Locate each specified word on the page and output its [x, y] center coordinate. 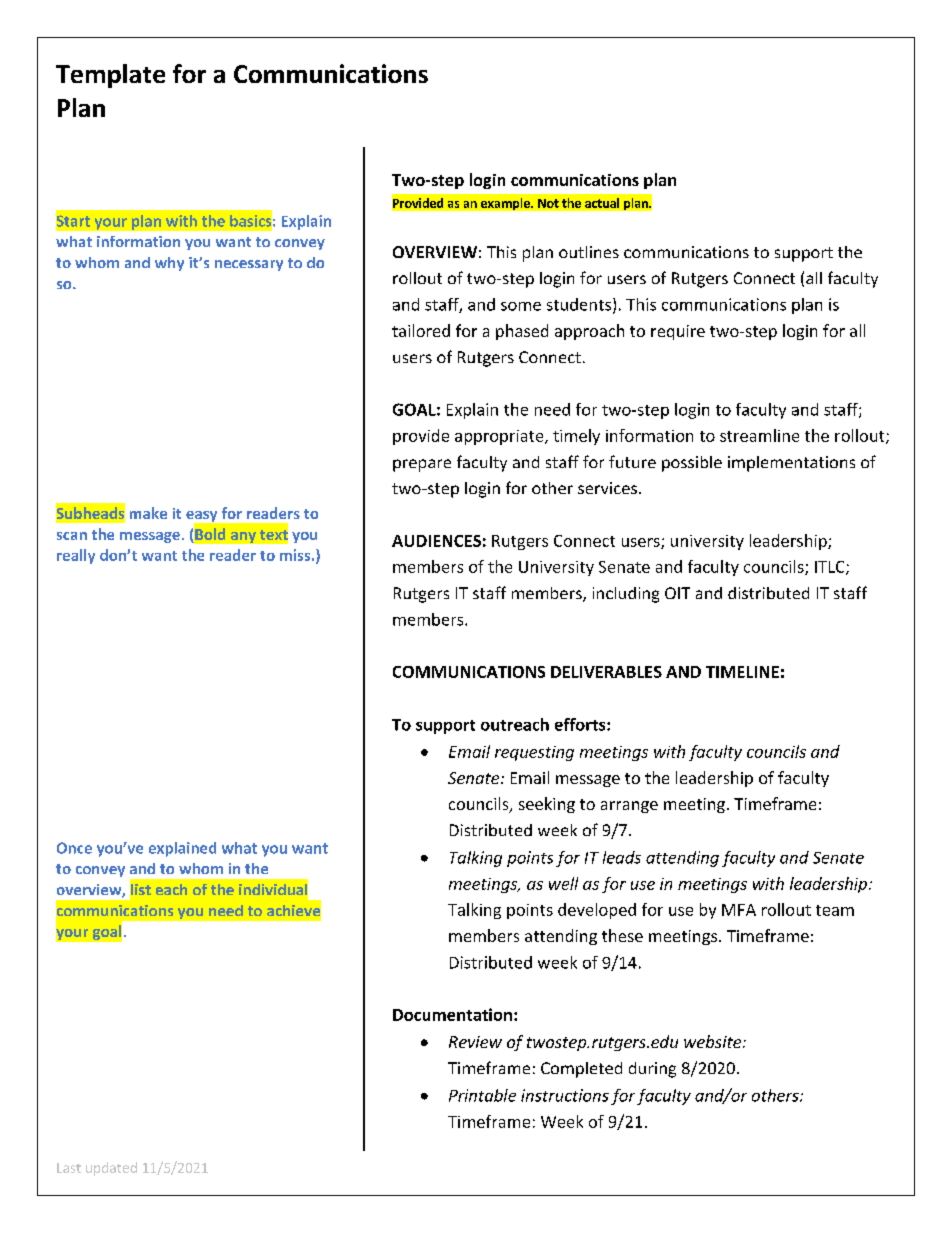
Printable [482, 1095]
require [678, 332]
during [652, 1070]
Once [74, 848]
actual [602, 203]
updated [111, 1169]
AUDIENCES [436, 541]
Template [110, 76]
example [506, 204]
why [169, 264]
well [563, 883]
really [76, 556]
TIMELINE [742, 672]
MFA [739, 910]
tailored [421, 330]
